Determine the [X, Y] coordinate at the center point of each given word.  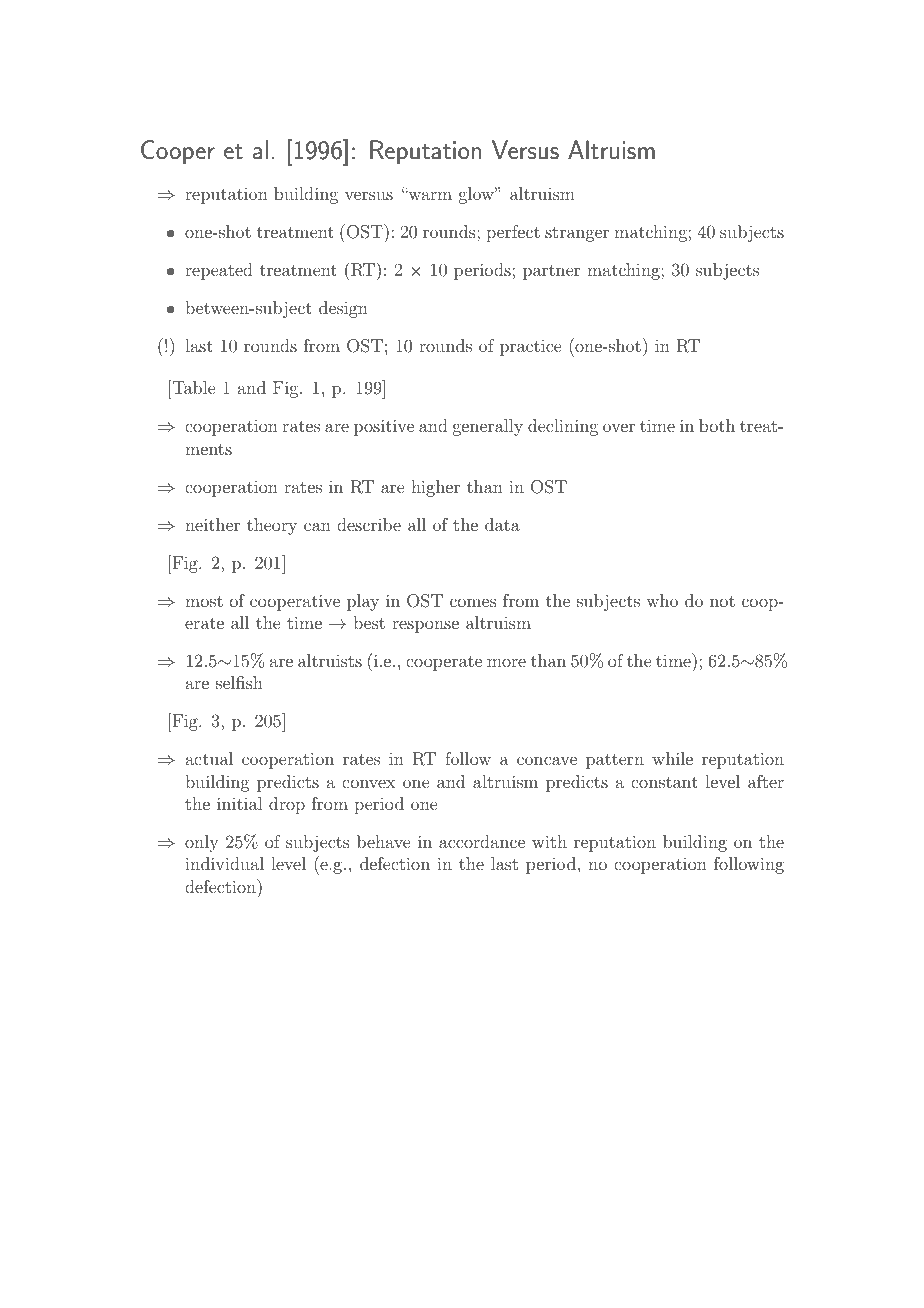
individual [224, 863]
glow [477, 195]
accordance [482, 841]
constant [664, 782]
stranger [577, 234]
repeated [219, 271]
